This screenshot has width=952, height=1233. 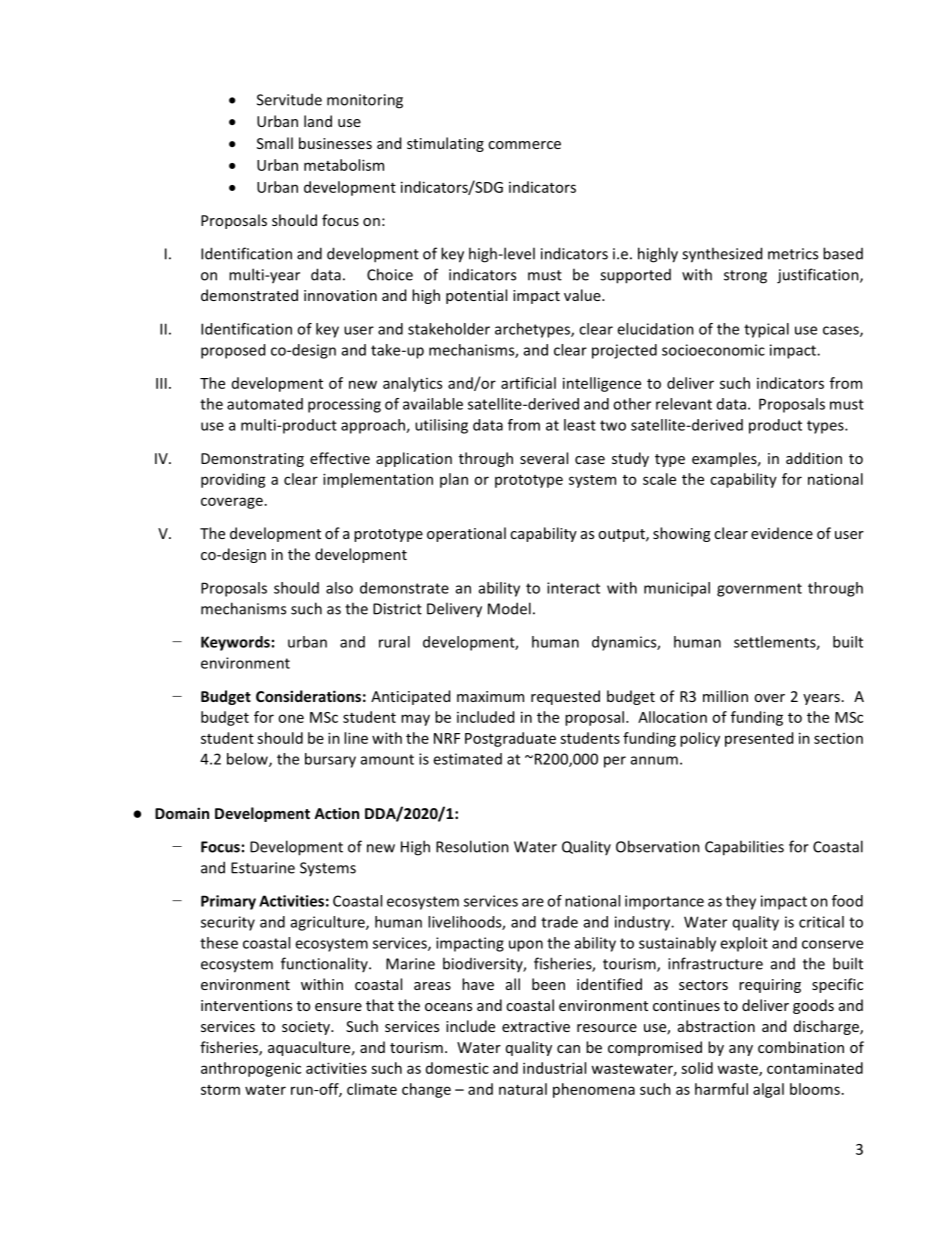 What do you see at coordinates (248, 760) in the screenshot?
I see `below` at bounding box center [248, 760].
